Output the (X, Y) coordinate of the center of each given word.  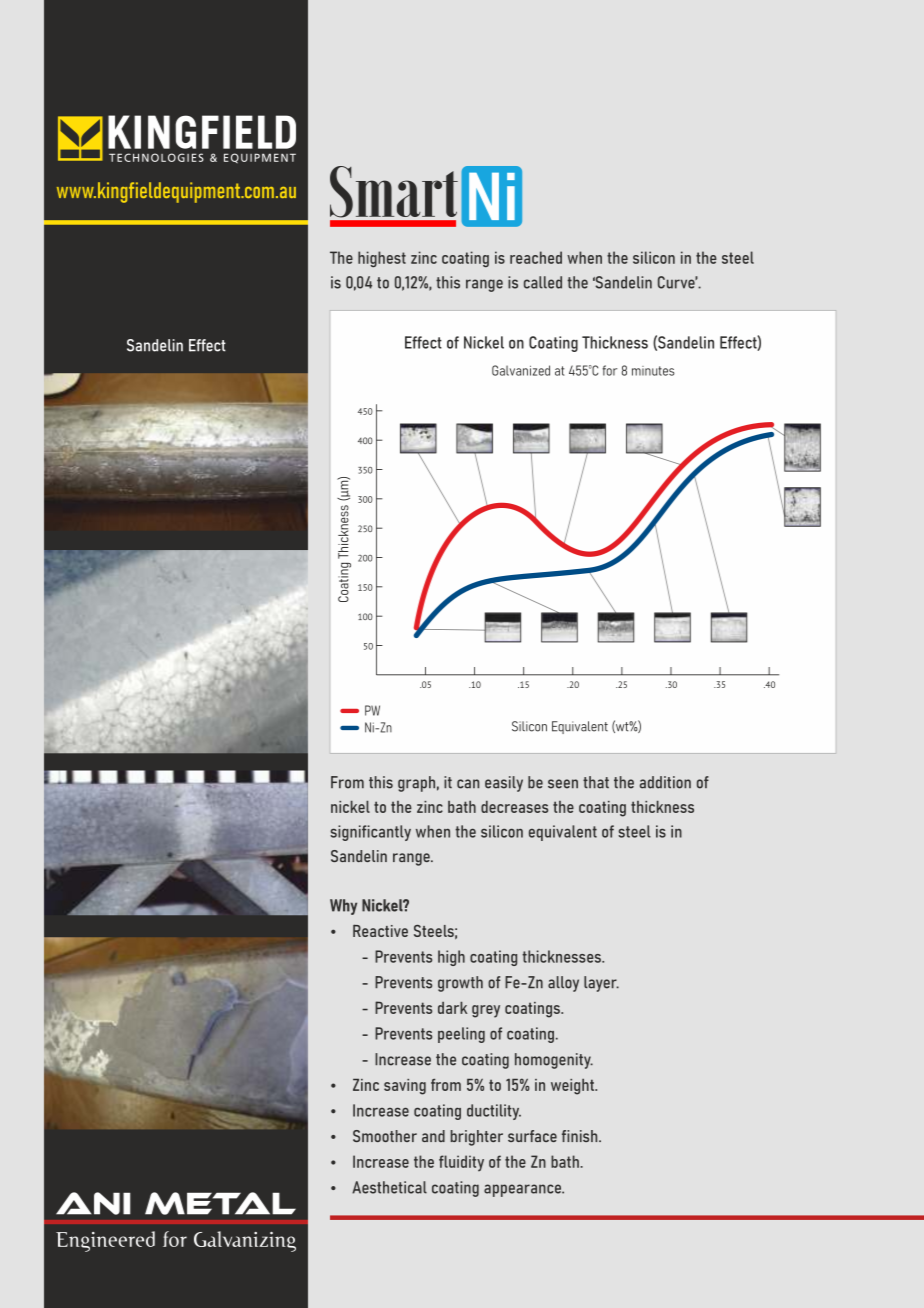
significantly (370, 833)
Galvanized (521, 370)
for (610, 370)
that (596, 782)
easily (504, 784)
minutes (653, 371)
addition (665, 782)
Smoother (385, 1136)
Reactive (380, 930)
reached (536, 257)
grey (486, 1011)
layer (601, 984)
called (543, 282)
